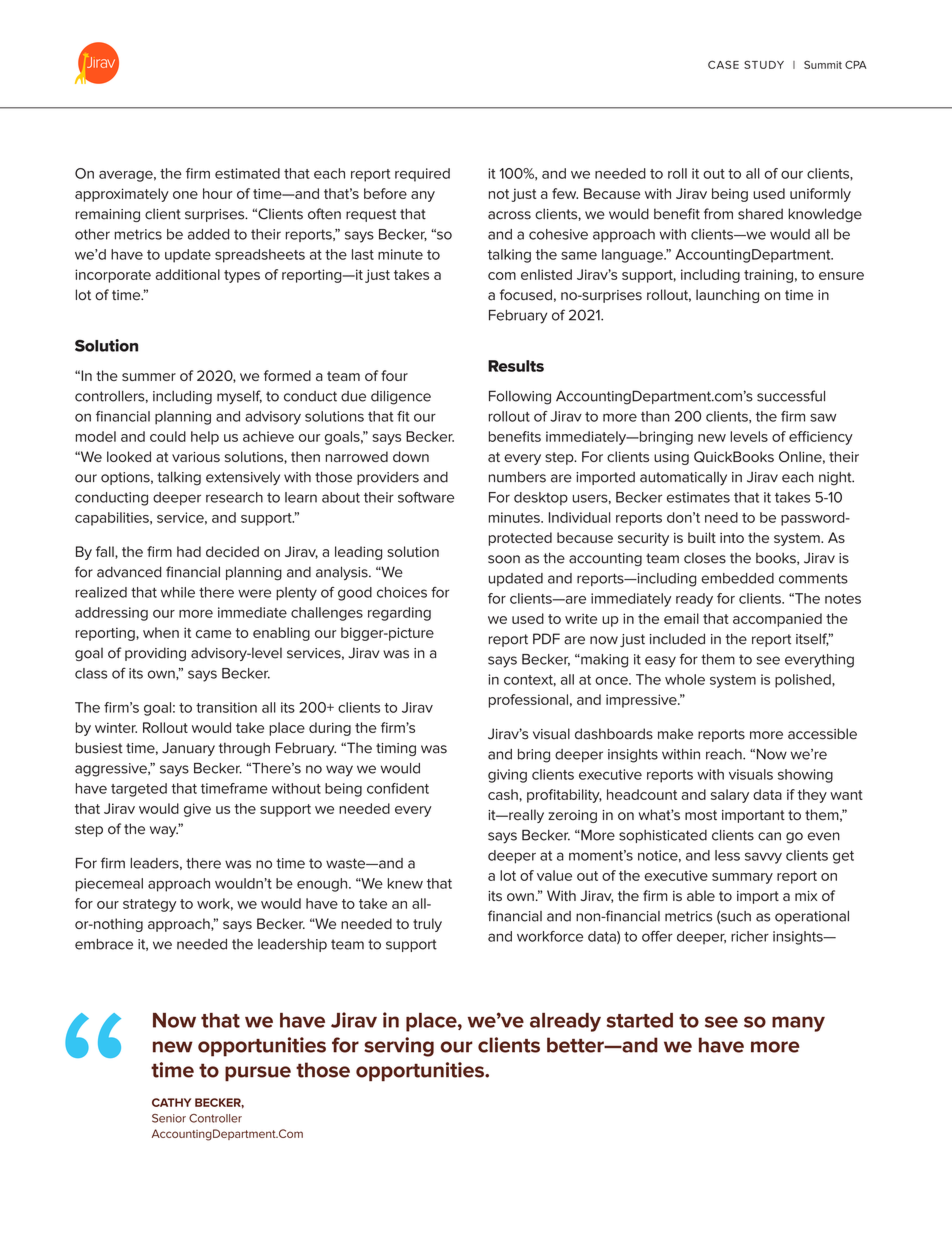 This screenshot has width=952, height=1233. What do you see at coordinates (188, 749) in the screenshot?
I see `January` at bounding box center [188, 749].
